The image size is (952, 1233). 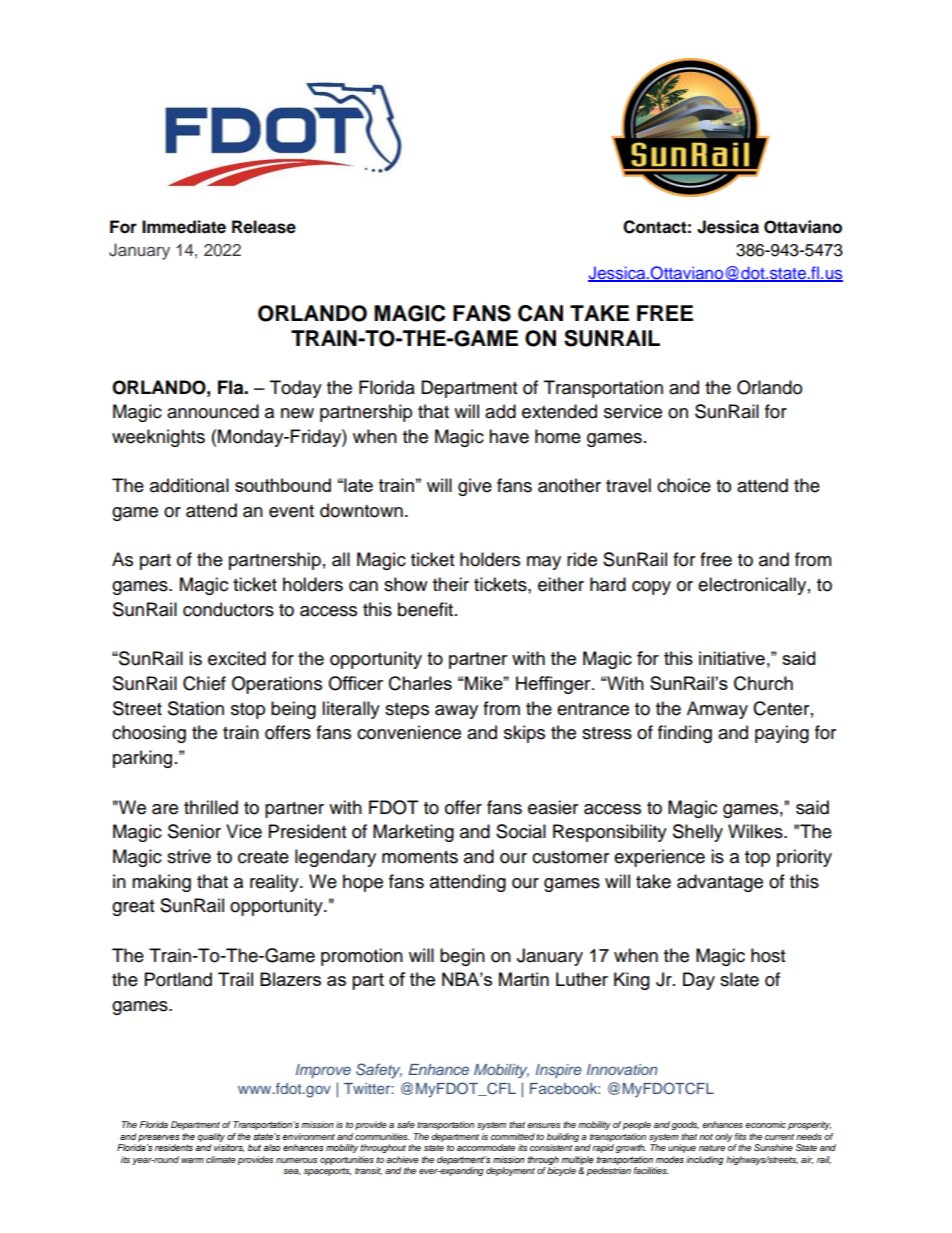 What do you see at coordinates (264, 227) in the document?
I see `Release` at bounding box center [264, 227].
